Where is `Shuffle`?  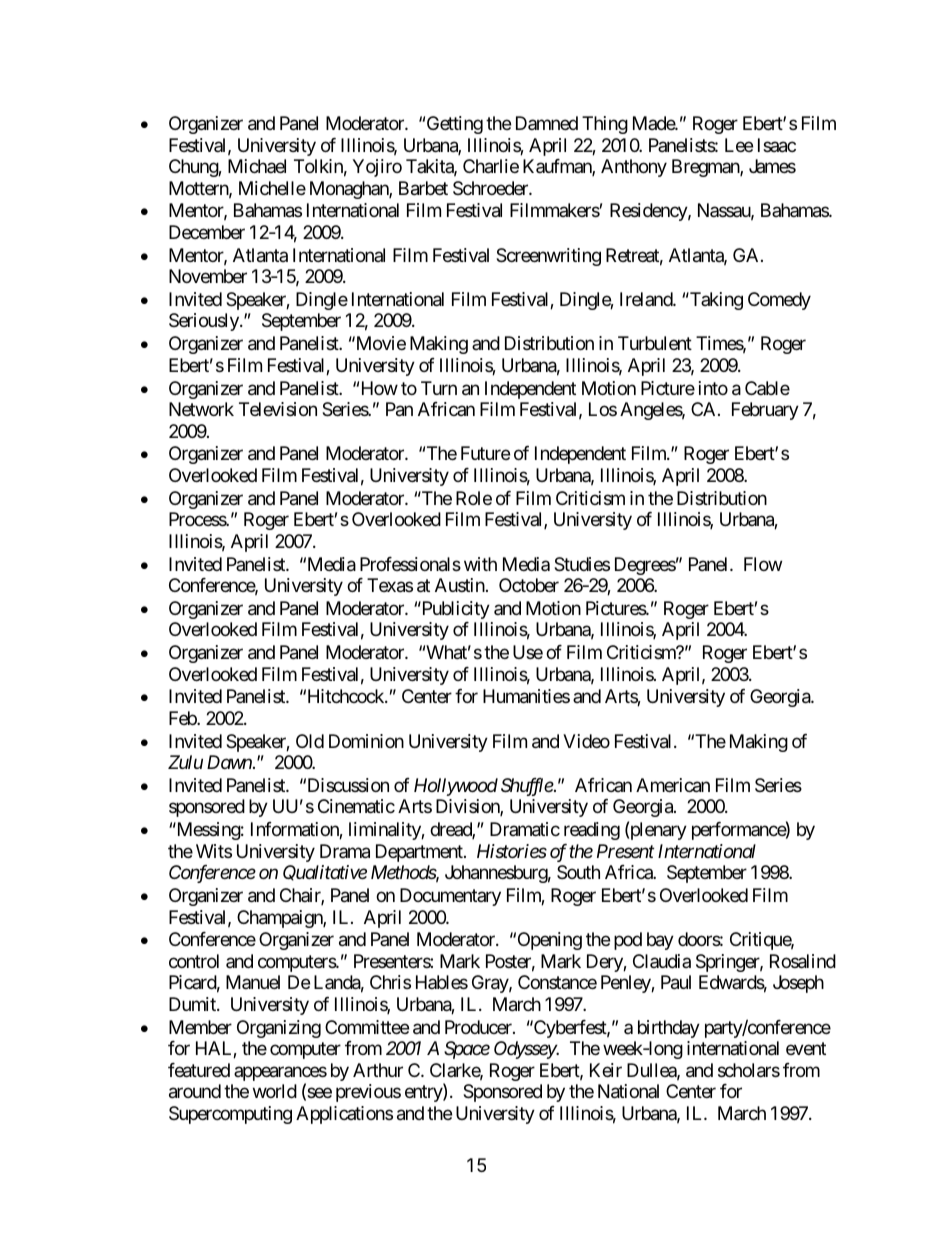
Shuffle is located at coordinates (527, 787).
